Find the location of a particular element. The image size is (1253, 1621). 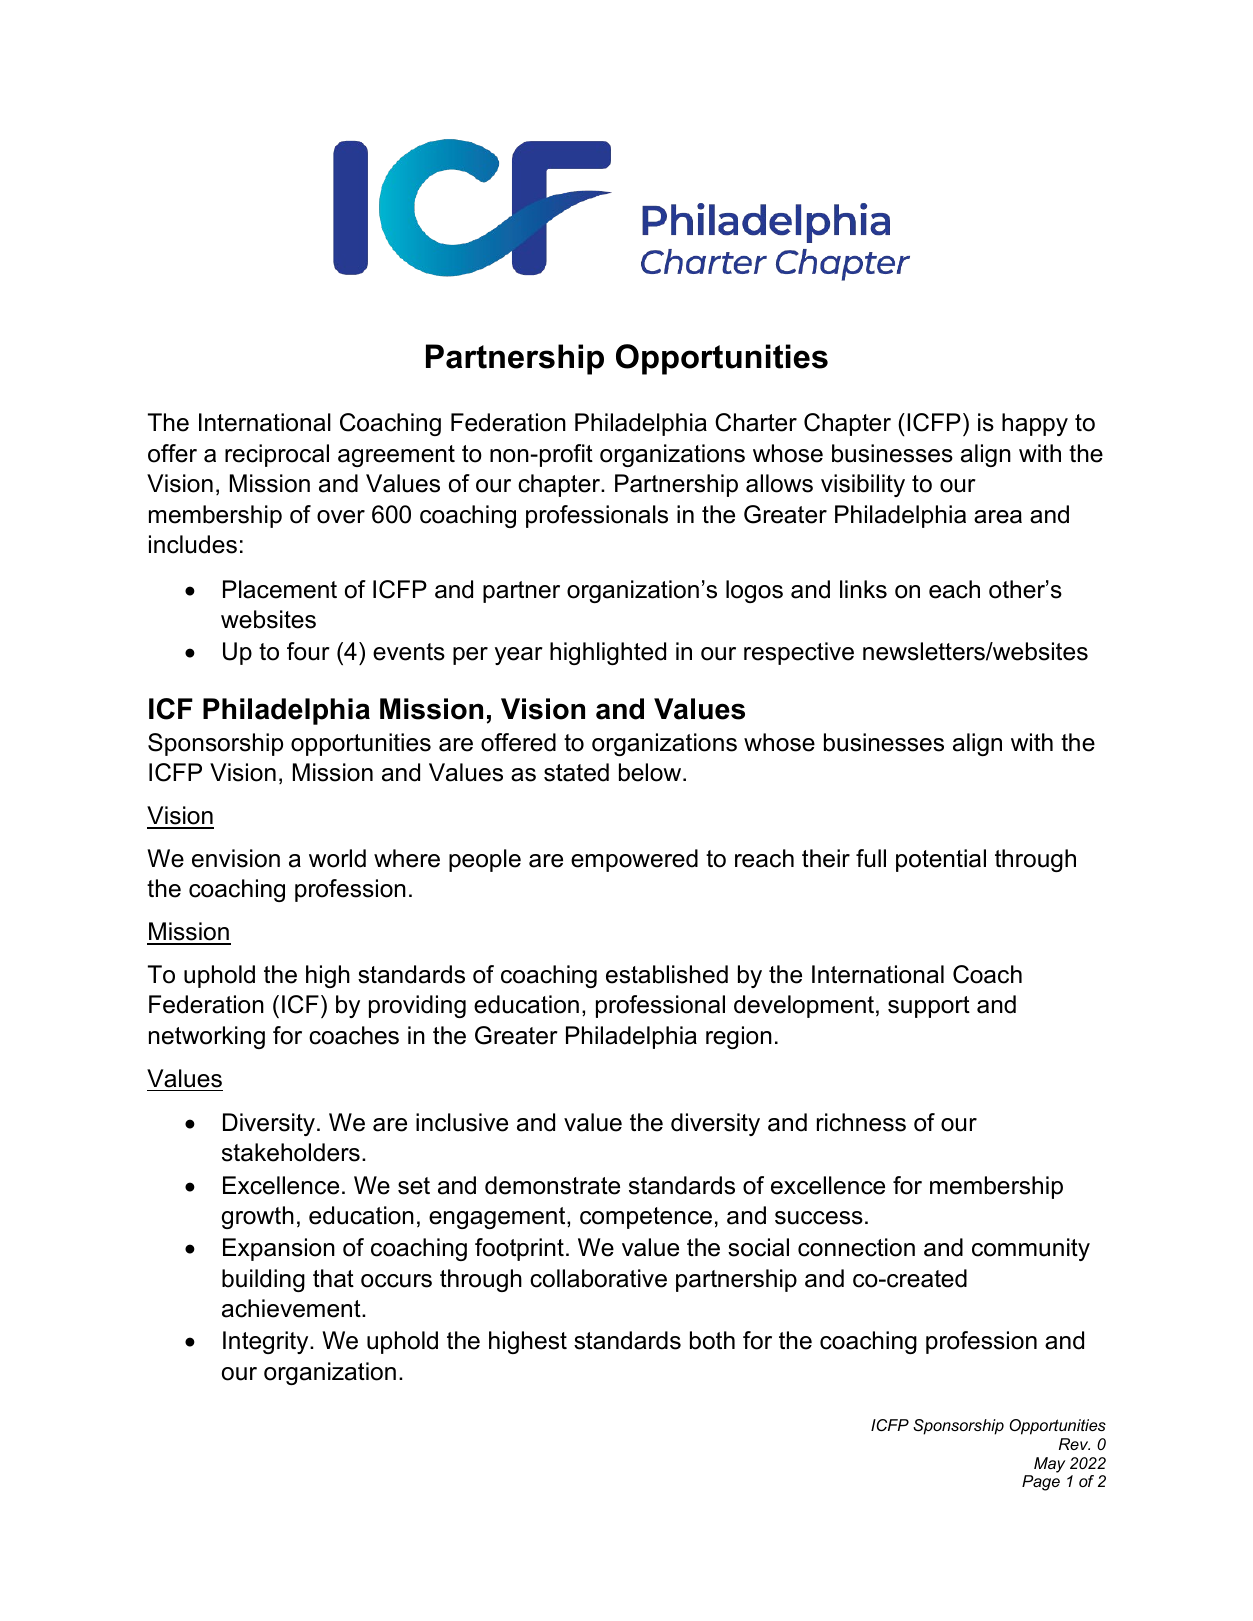

Charter is located at coordinates (756, 422).
